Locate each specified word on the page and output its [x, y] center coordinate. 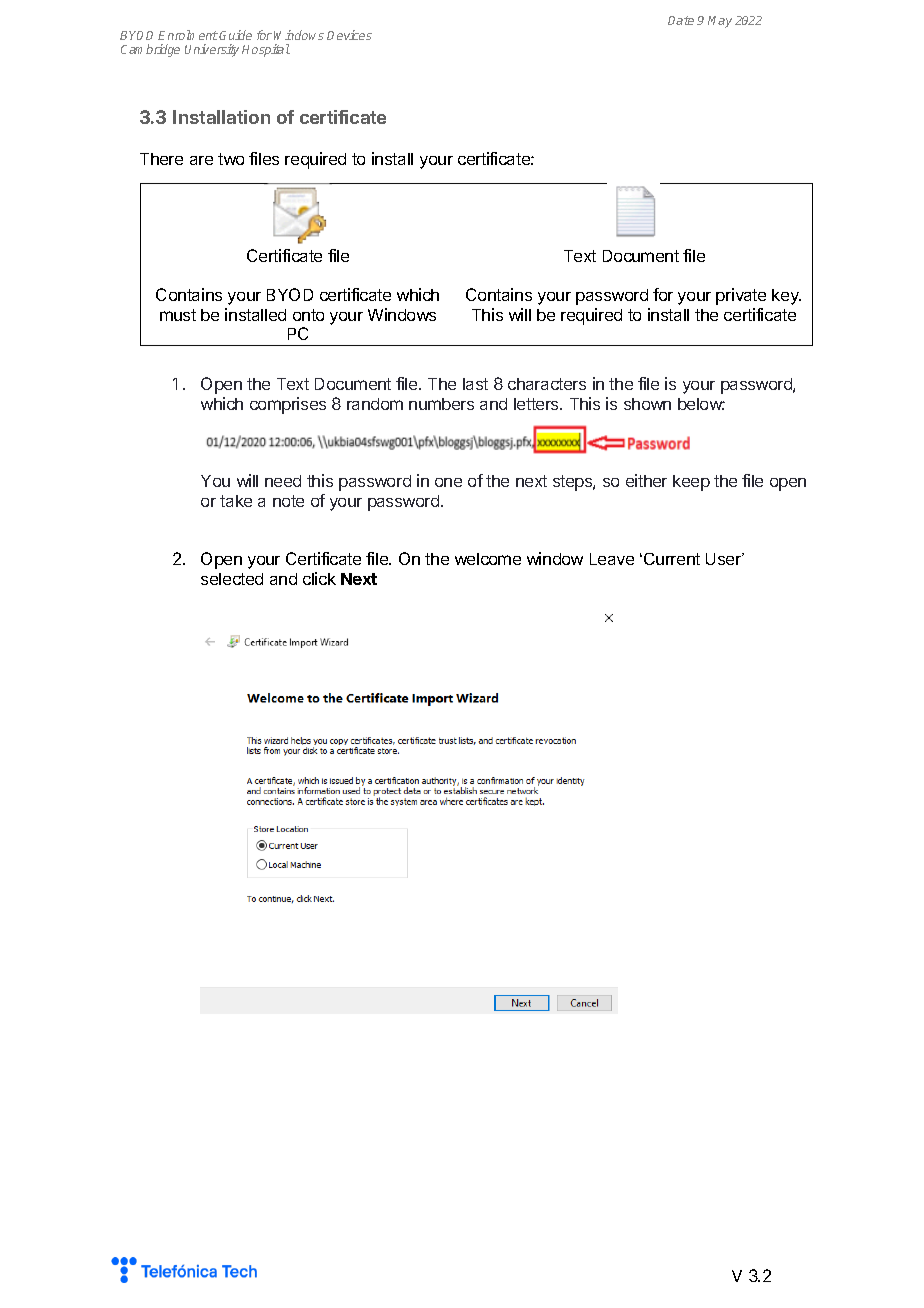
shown [647, 404]
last [475, 384]
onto [308, 315]
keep [691, 483]
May [720, 22]
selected [232, 579]
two [231, 159]
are [201, 160]
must [178, 315]
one [448, 482]
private [741, 296]
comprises [288, 405]
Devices [349, 35]
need [283, 481]
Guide [235, 35]
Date [681, 20]
